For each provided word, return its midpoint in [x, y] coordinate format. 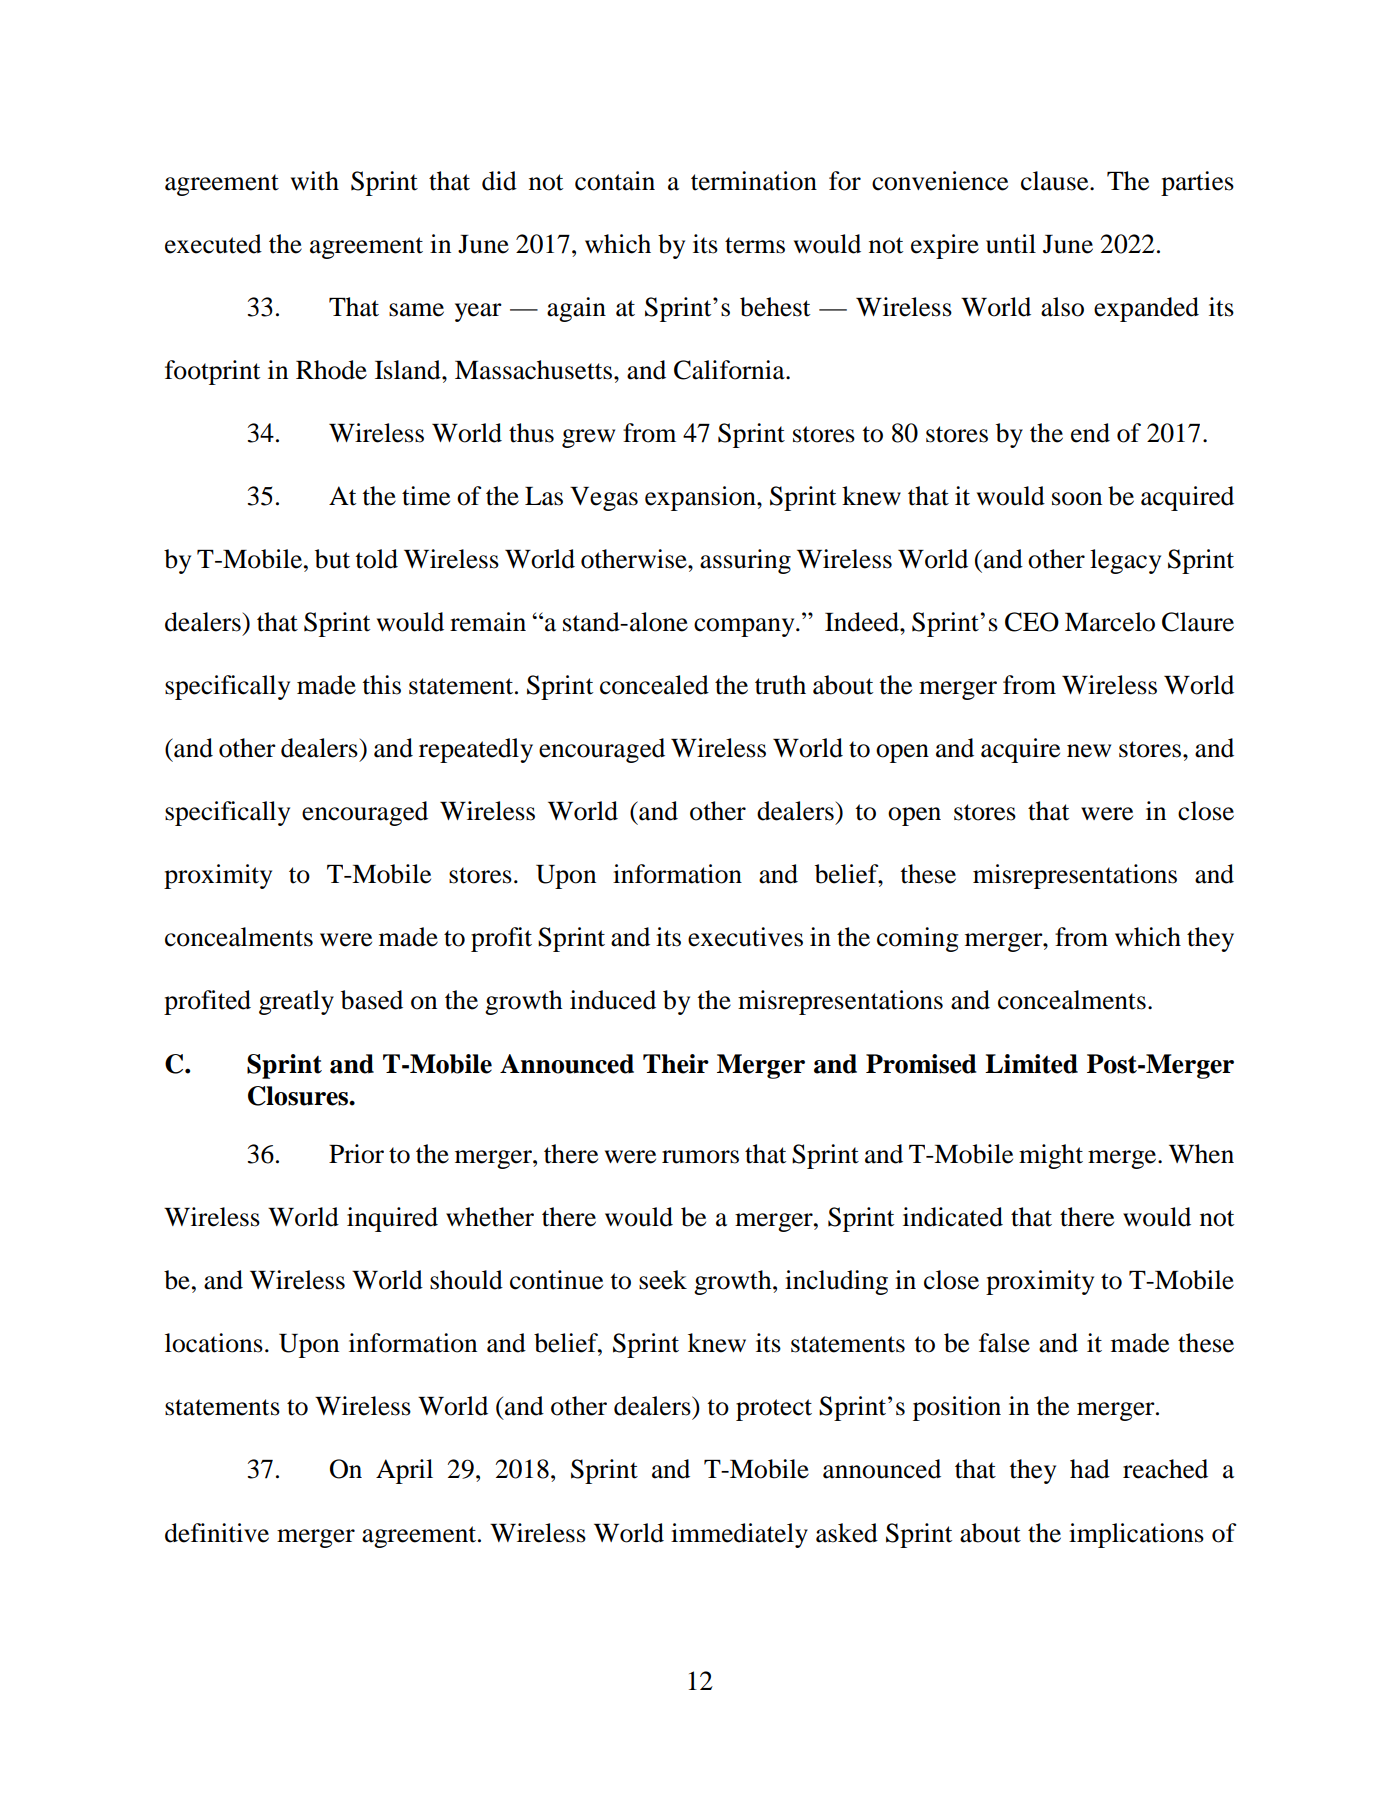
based [372, 1000]
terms [755, 245]
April [404, 1471]
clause [1056, 181]
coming [918, 939]
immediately [739, 1535]
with [315, 181]
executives [745, 937]
